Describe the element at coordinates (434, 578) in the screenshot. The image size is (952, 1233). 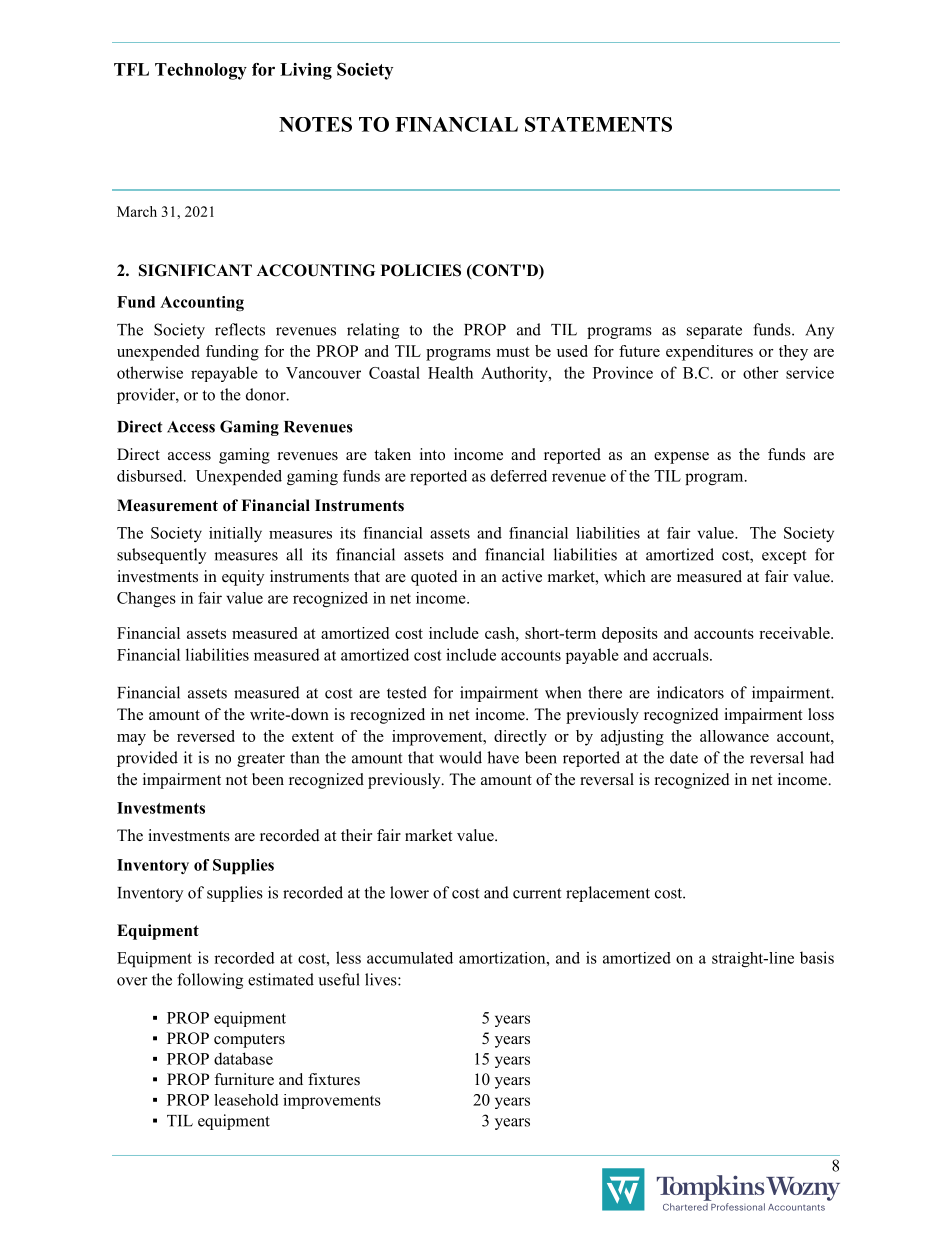
I see `quoted` at that location.
